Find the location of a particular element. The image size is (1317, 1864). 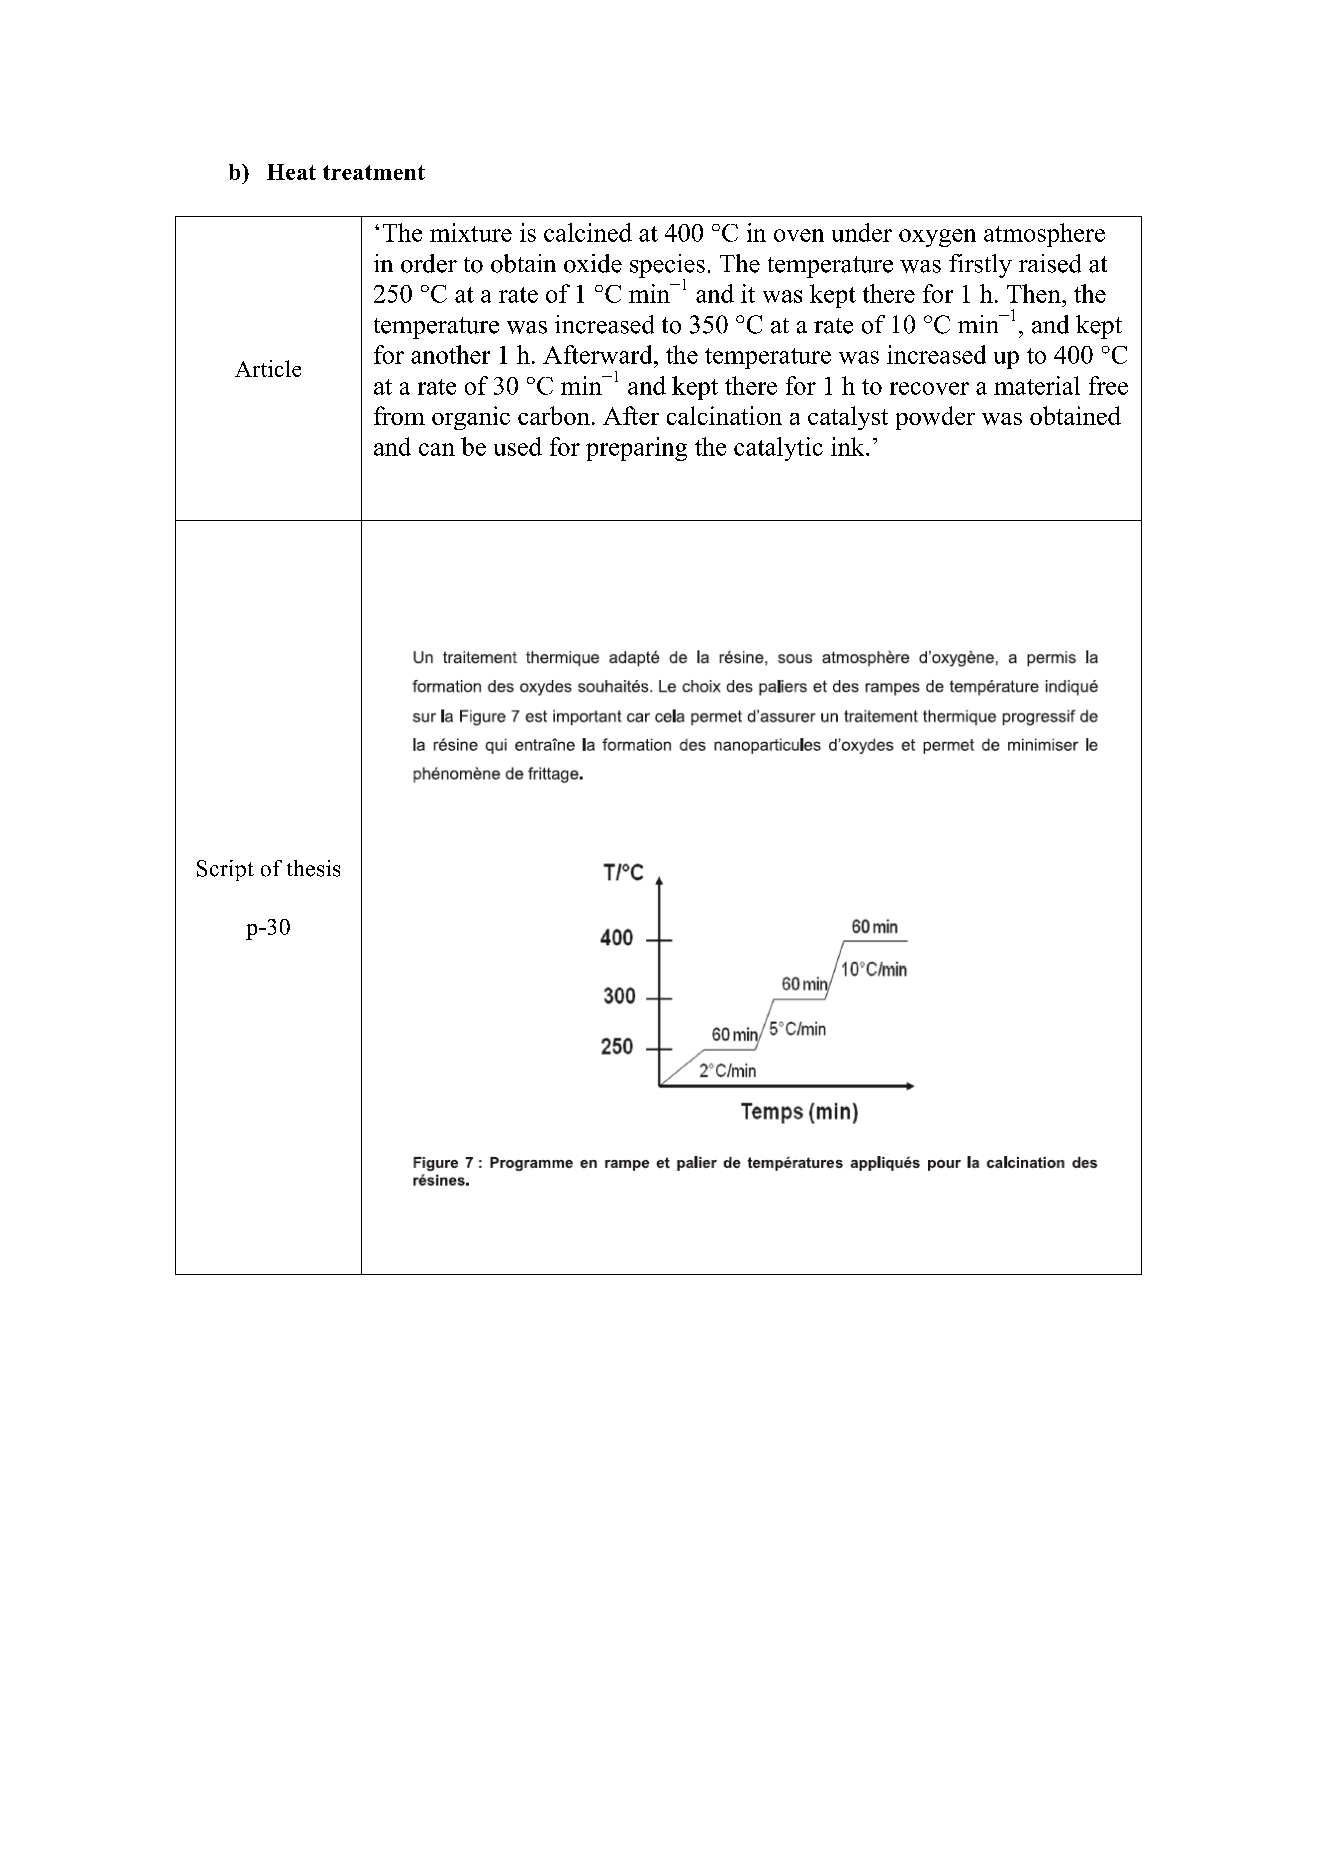

Article is located at coordinates (268, 368).
